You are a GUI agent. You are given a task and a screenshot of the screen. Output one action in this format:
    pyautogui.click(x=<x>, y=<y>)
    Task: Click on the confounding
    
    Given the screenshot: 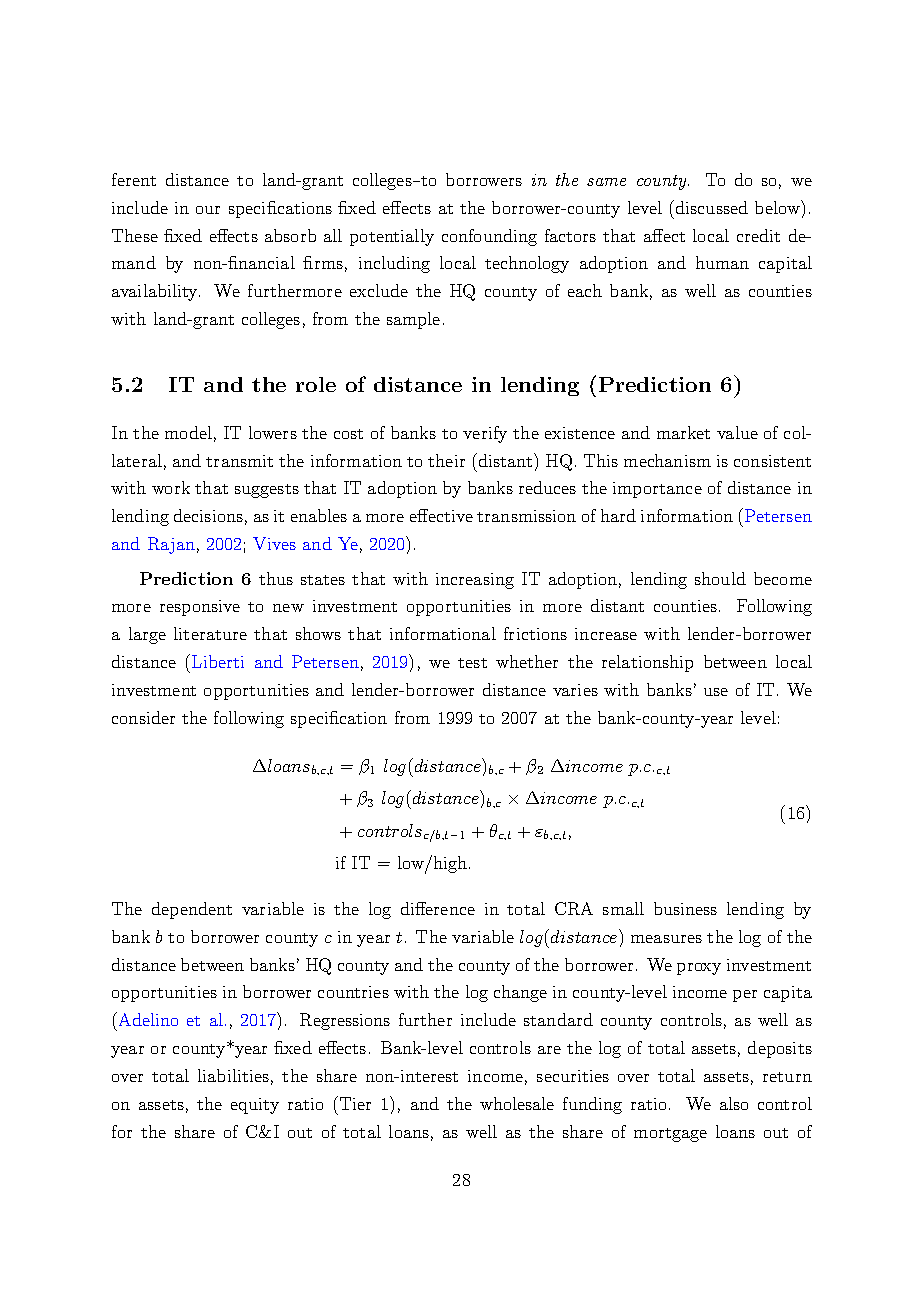 What is the action you would take?
    pyautogui.click(x=489, y=237)
